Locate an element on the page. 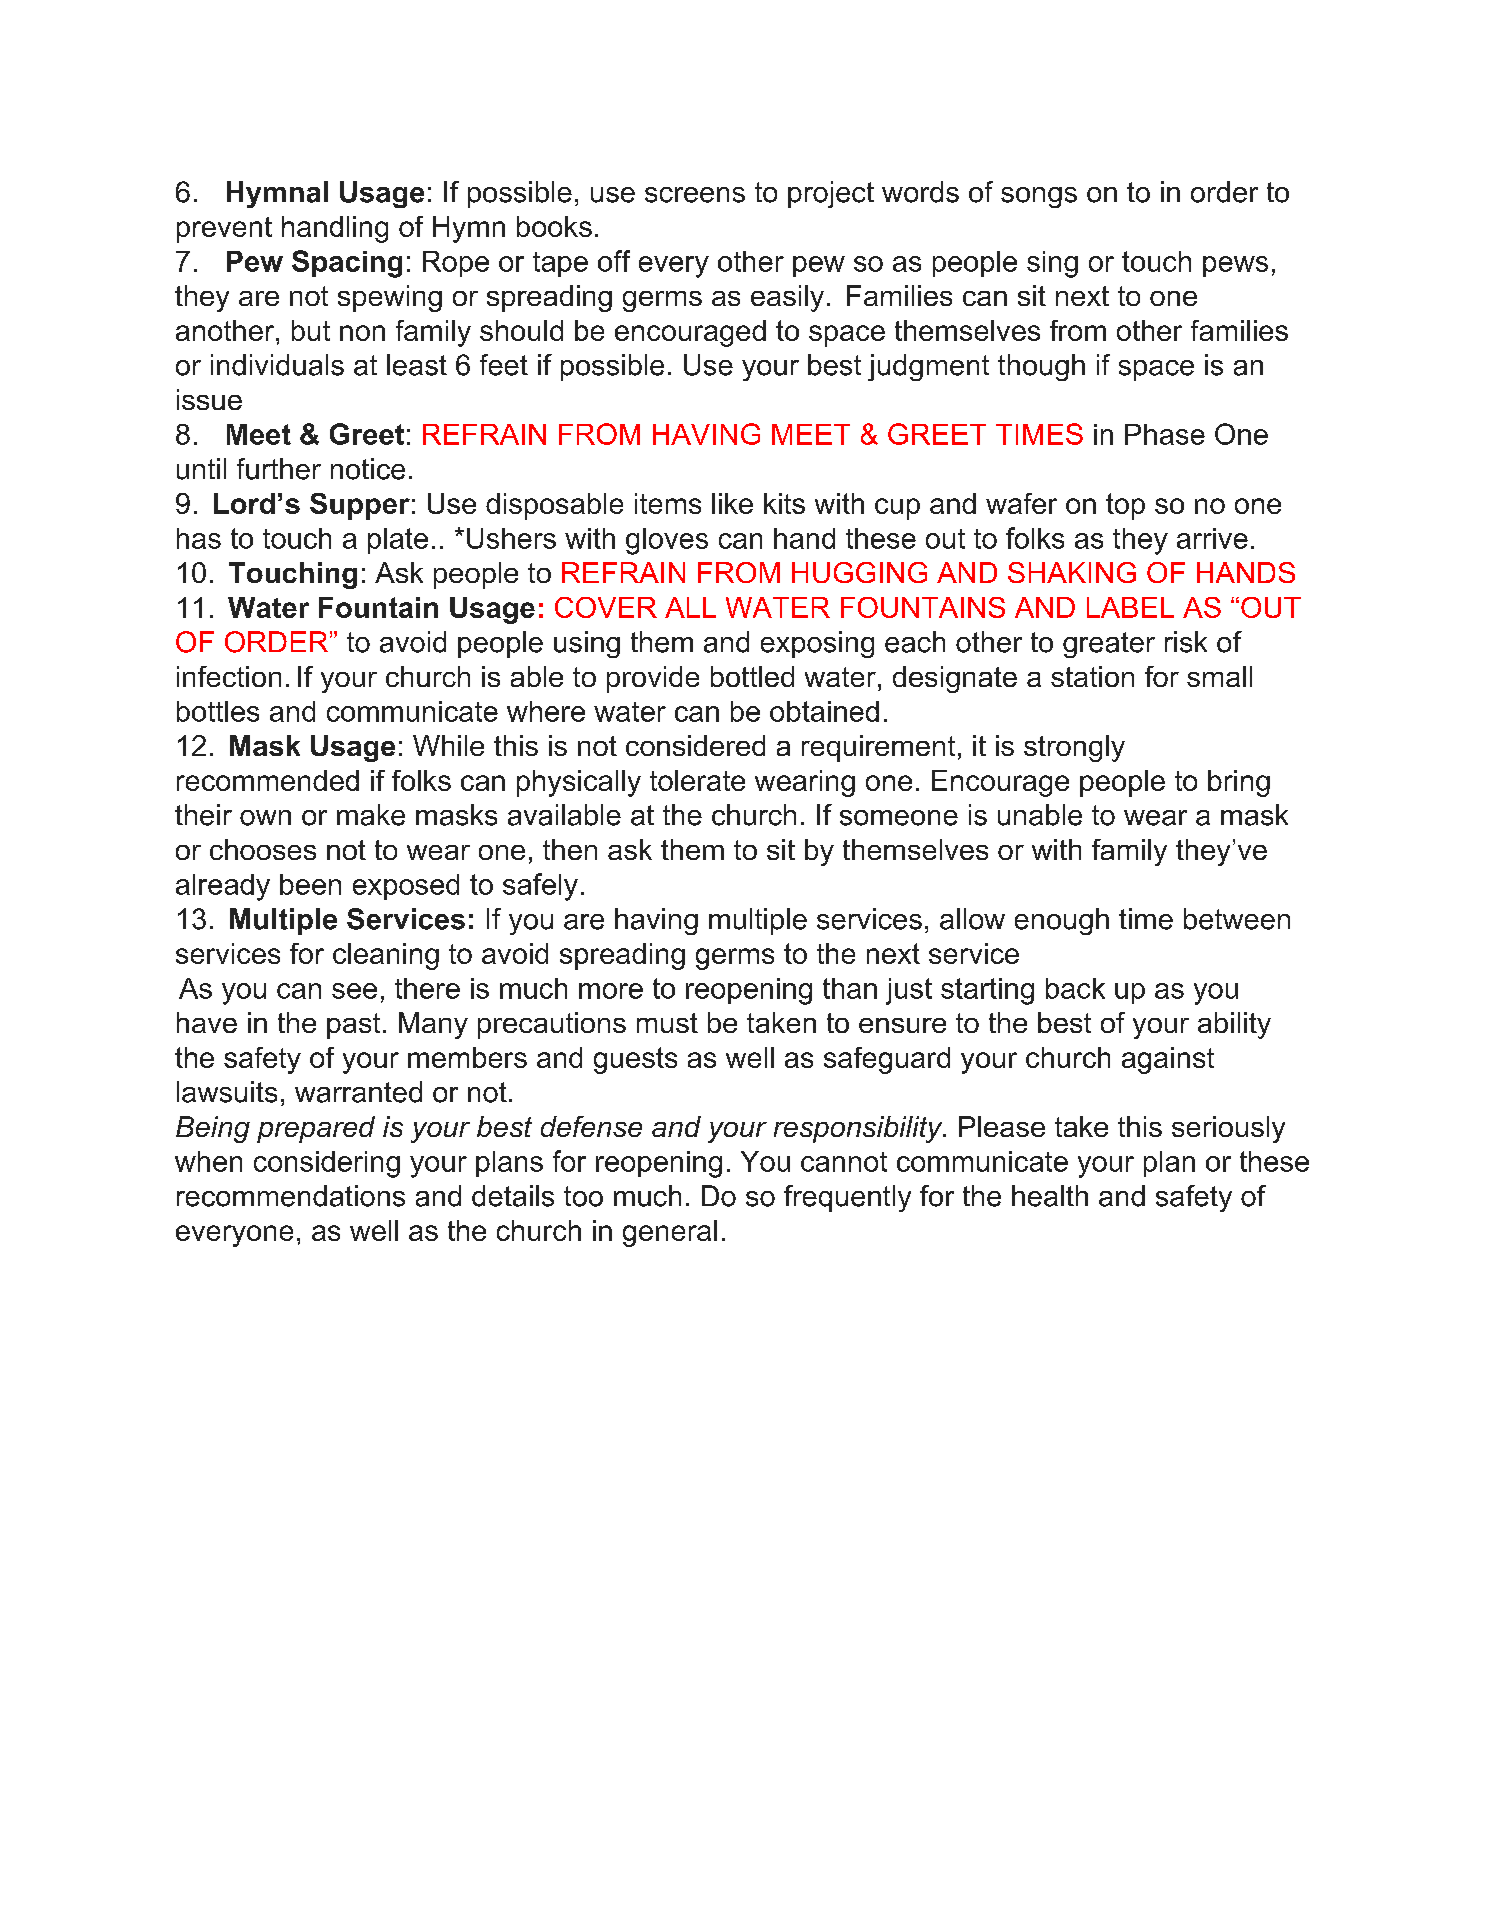  Spacing is located at coordinates (347, 264).
